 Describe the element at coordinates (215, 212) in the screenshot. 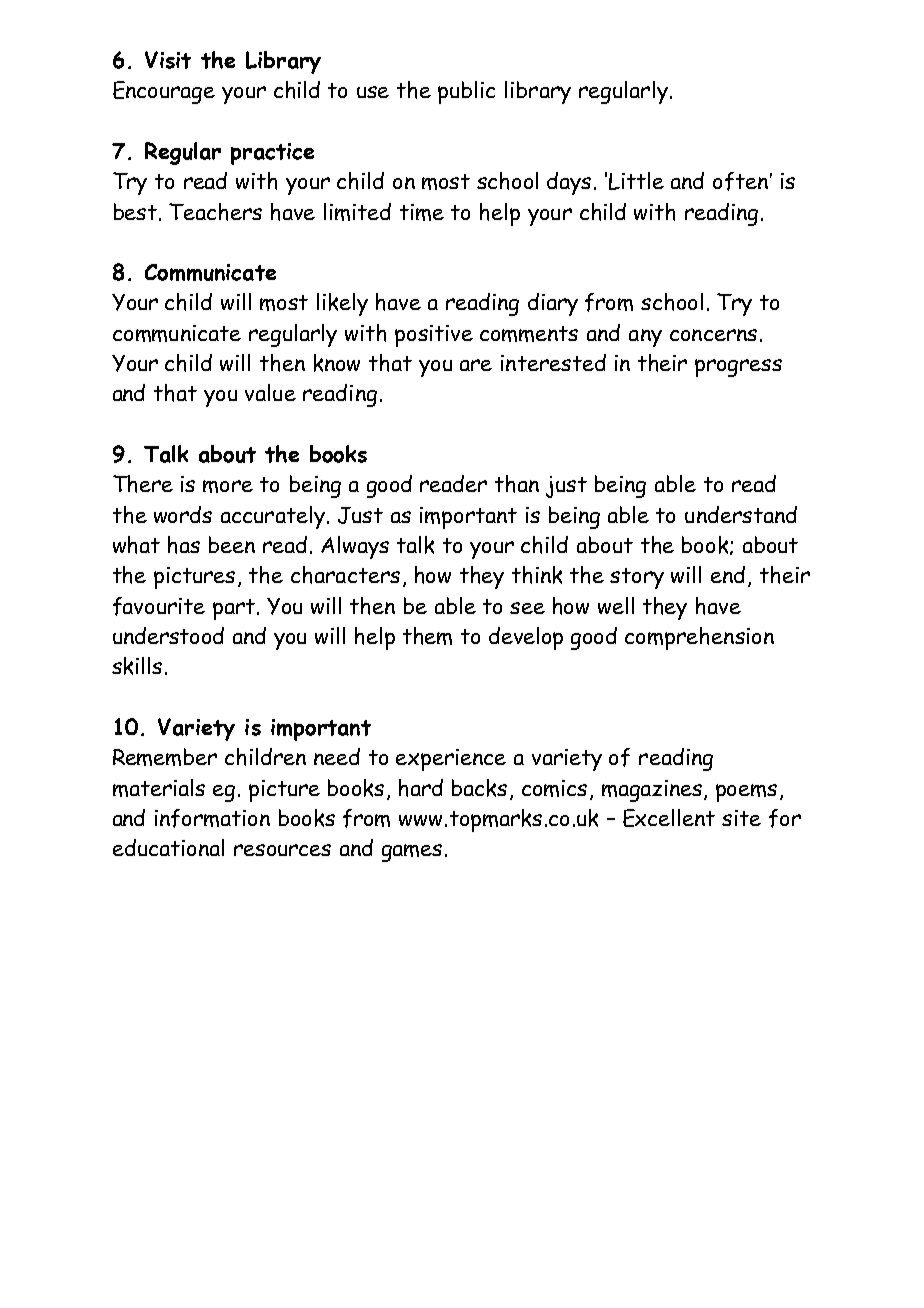

I see `Teachers` at that location.
